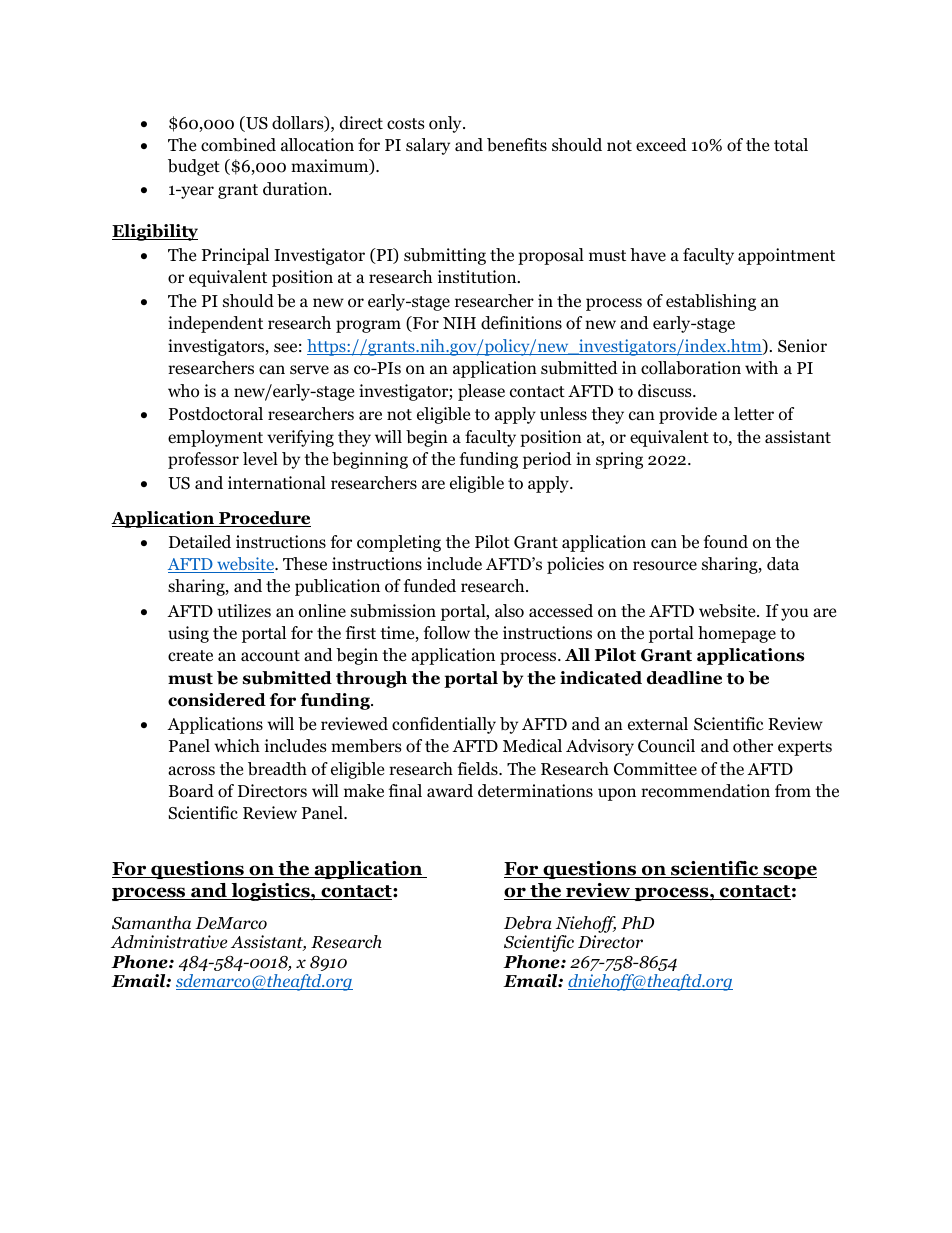  What do you see at coordinates (726, 542) in the image?
I see `found` at bounding box center [726, 542].
